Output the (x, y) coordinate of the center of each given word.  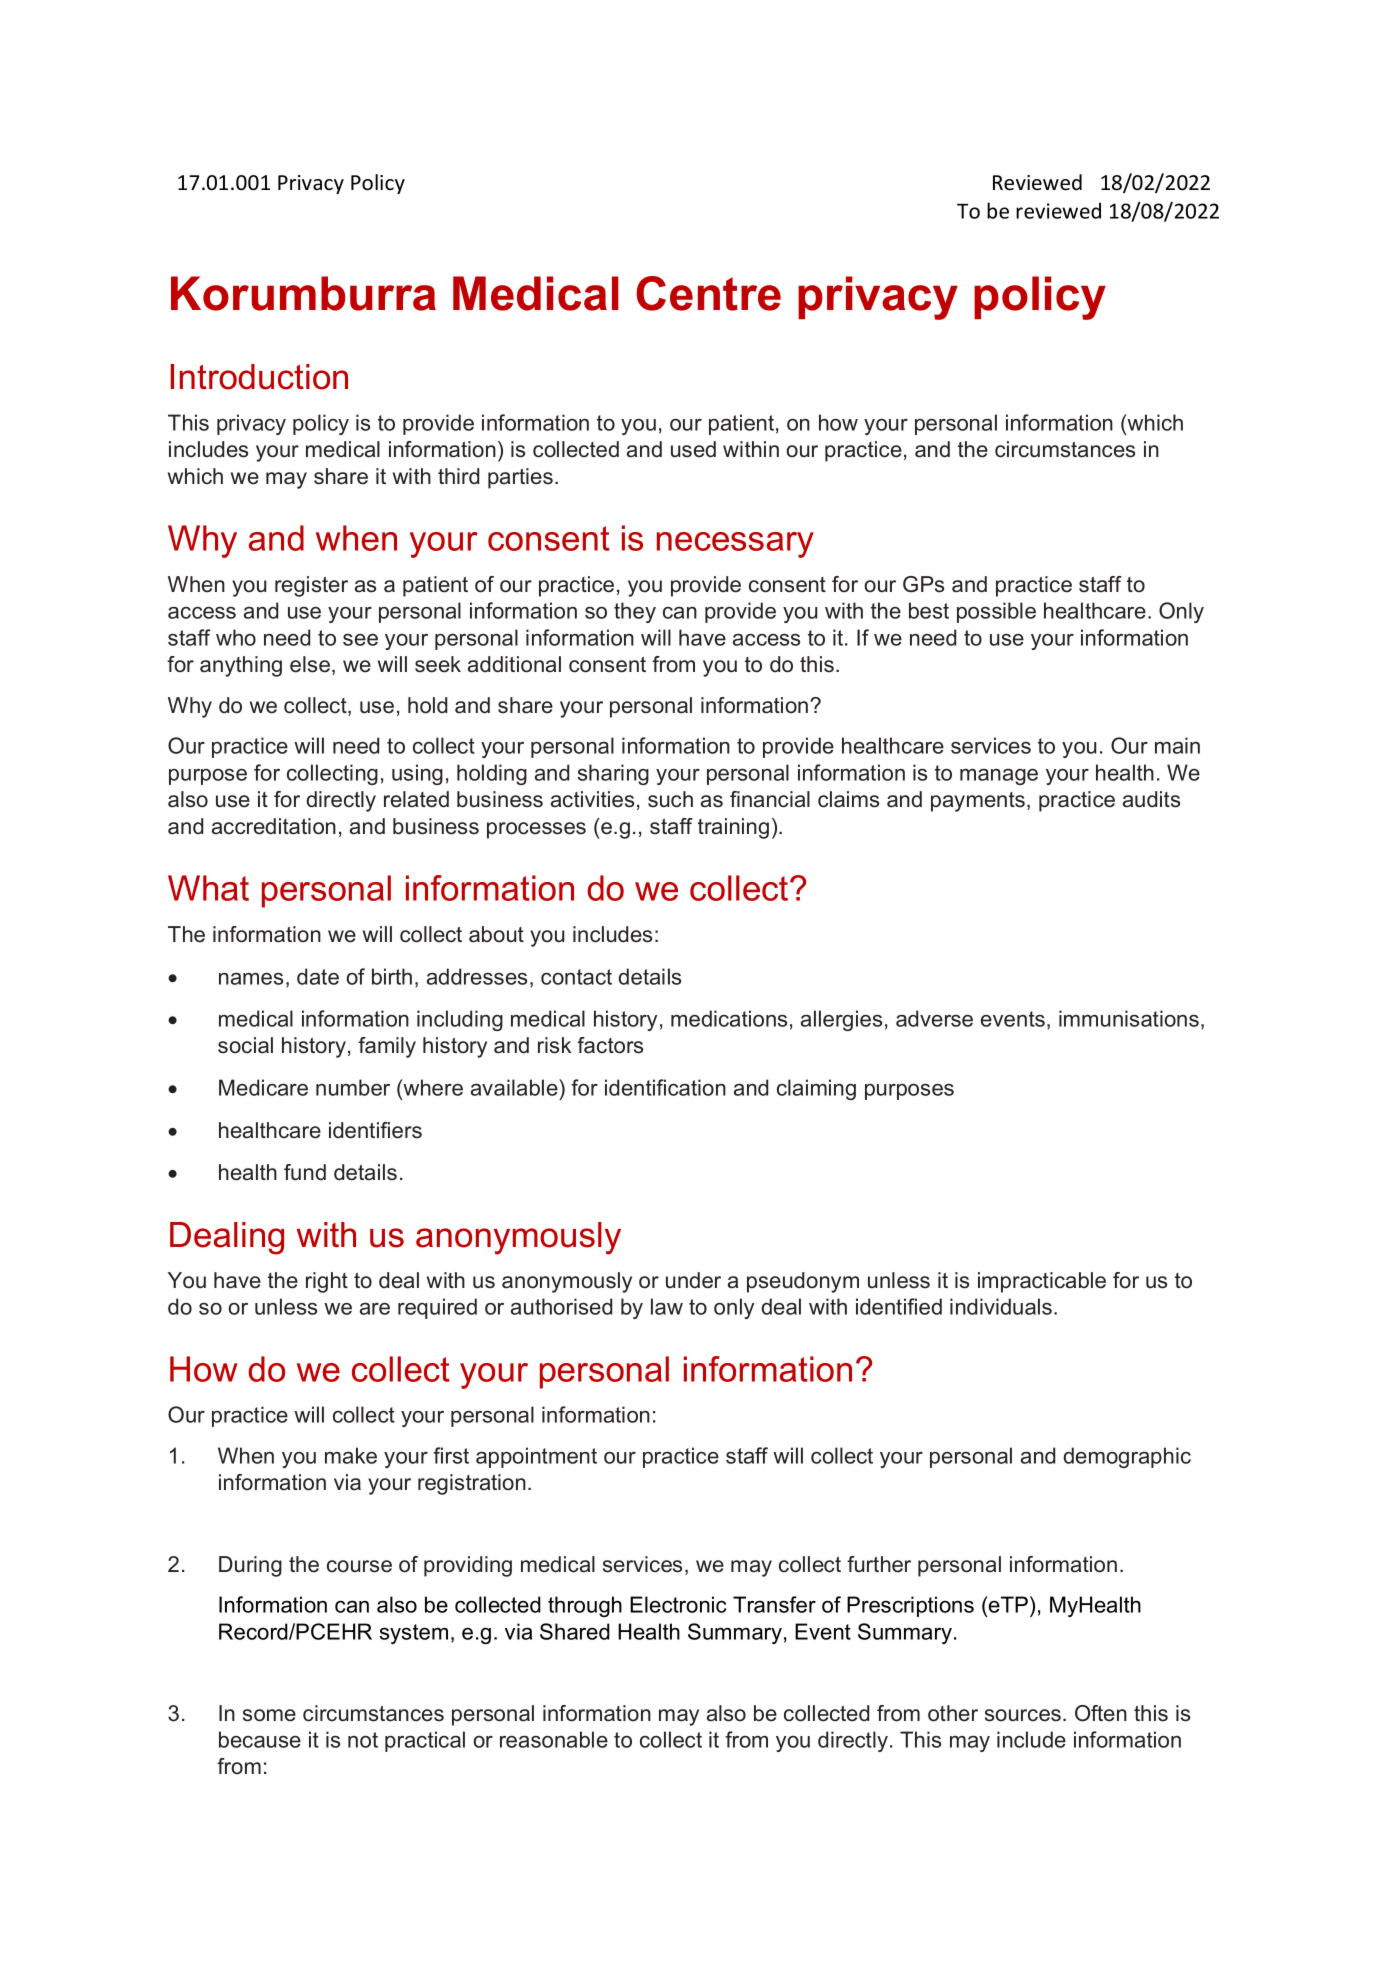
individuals (1002, 1306)
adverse (934, 1018)
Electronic (678, 1604)
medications (729, 1018)
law (667, 1306)
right (327, 1282)
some (269, 1715)
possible (996, 612)
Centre (708, 293)
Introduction (259, 377)
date (318, 976)
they (635, 612)
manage (999, 777)
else (310, 664)
